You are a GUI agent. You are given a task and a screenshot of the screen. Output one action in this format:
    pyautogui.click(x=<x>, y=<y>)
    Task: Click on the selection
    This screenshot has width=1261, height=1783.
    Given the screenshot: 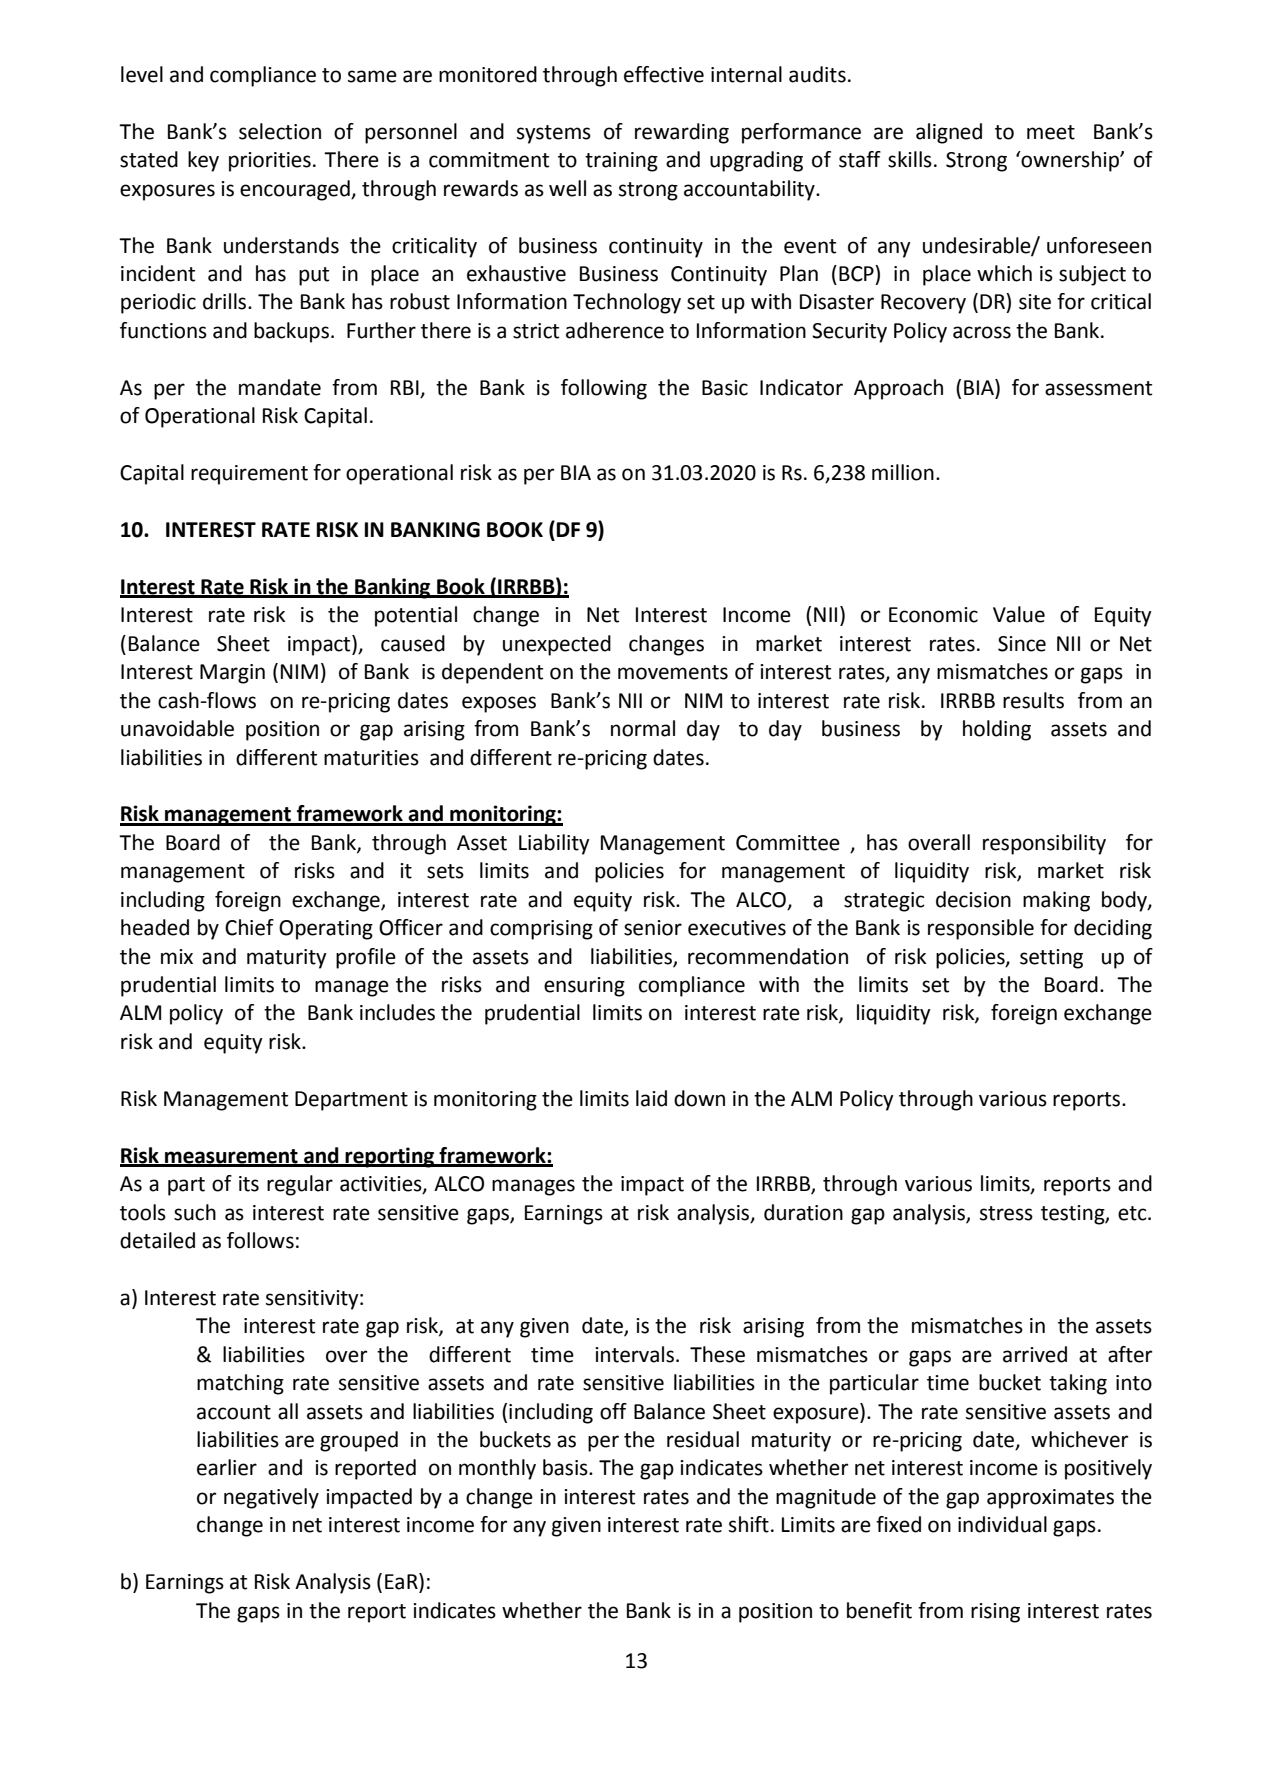 What is the action you would take?
    pyautogui.click(x=280, y=131)
